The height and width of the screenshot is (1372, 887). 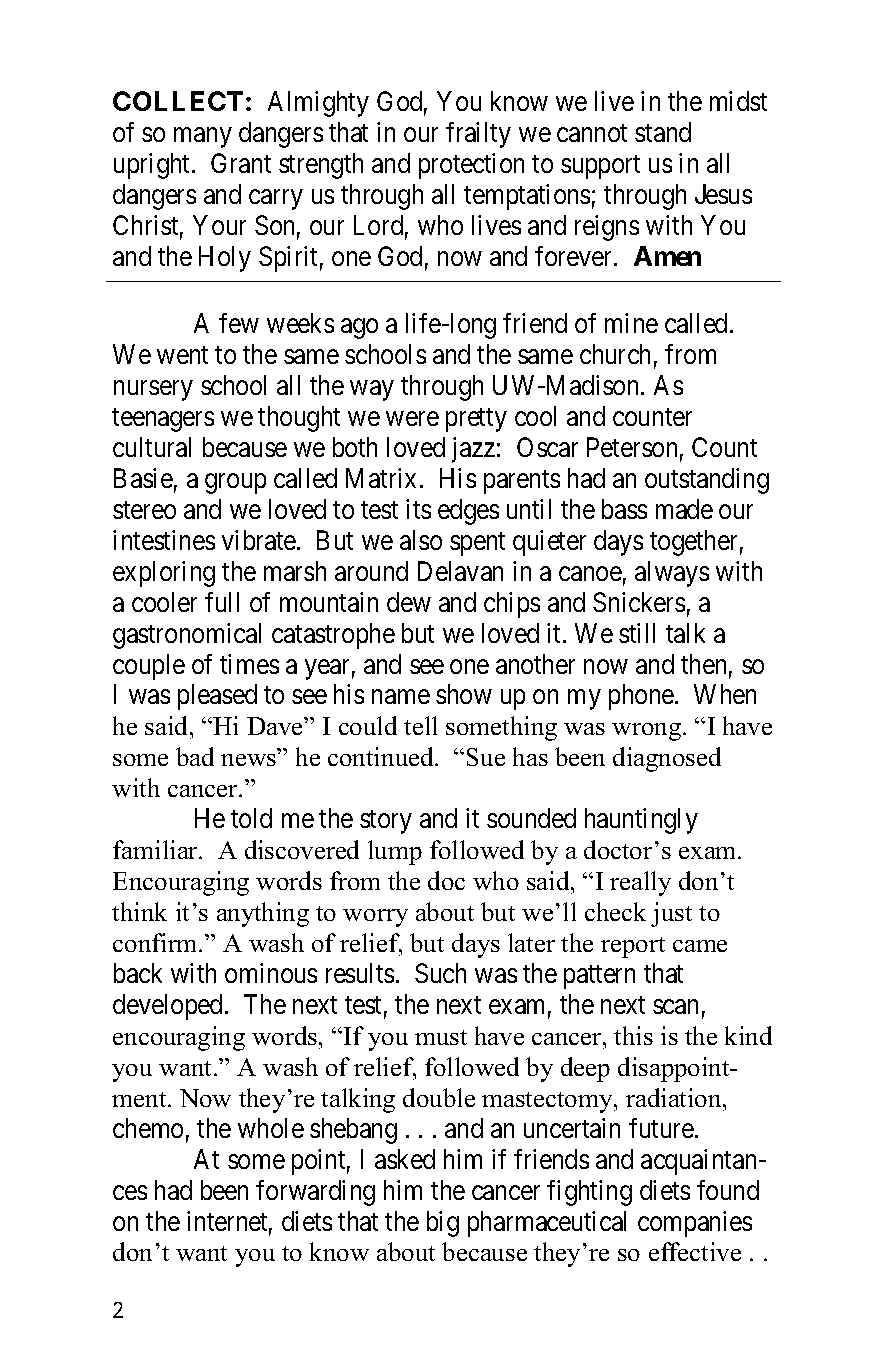 What do you see at coordinates (395, 852) in the screenshot?
I see `lump` at bounding box center [395, 852].
